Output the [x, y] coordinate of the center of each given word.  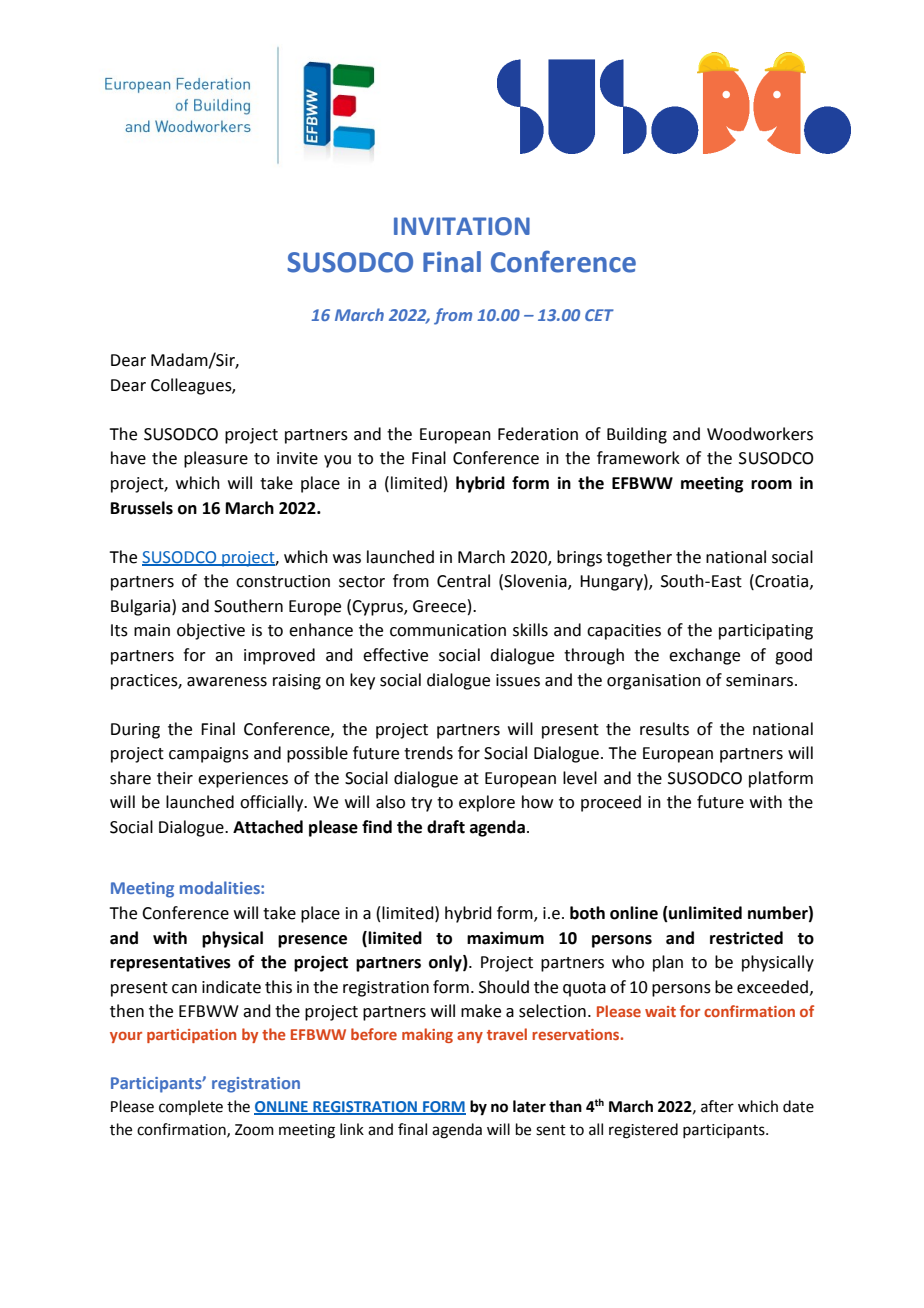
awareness [227, 682]
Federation [538, 434]
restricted [746, 938]
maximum [505, 938]
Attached [268, 827]
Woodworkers [760, 434]
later [529, 1106]
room [771, 485]
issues [518, 680]
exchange [704, 656]
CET [599, 315]
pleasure [216, 459]
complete [191, 1107]
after [717, 1106]
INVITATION [462, 226]
